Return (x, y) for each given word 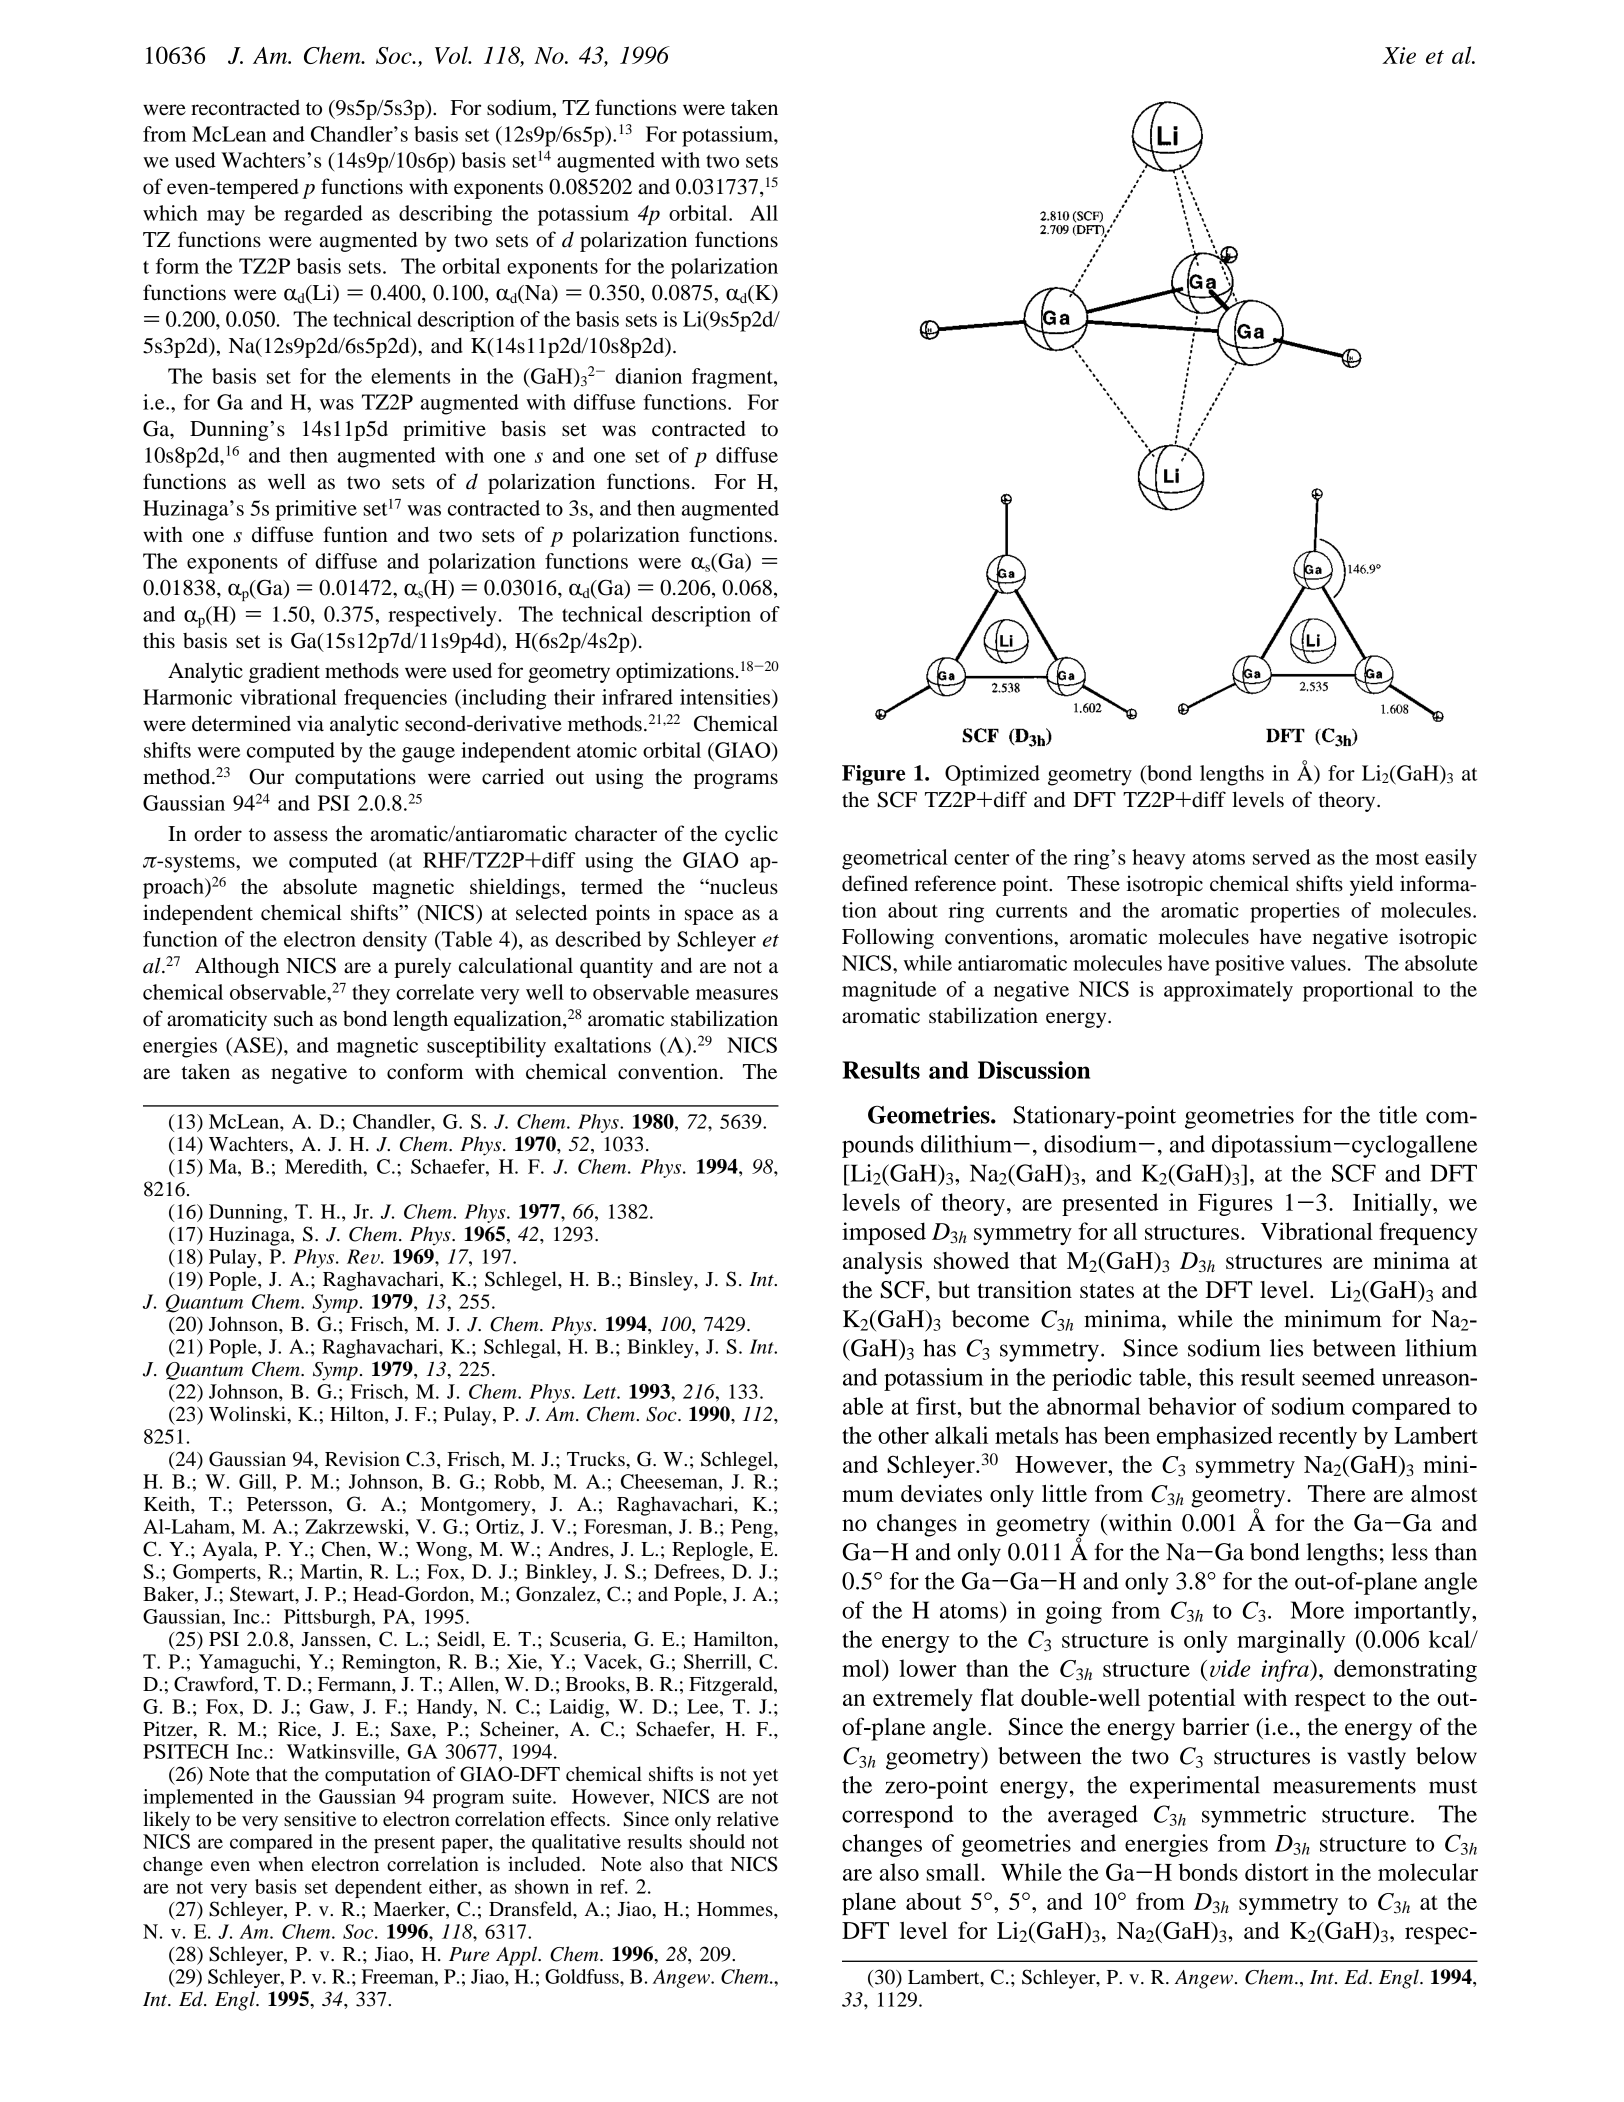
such (294, 1018)
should (717, 1841)
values (1318, 963)
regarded (323, 215)
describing (445, 215)
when (281, 1864)
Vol (452, 55)
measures (737, 994)
